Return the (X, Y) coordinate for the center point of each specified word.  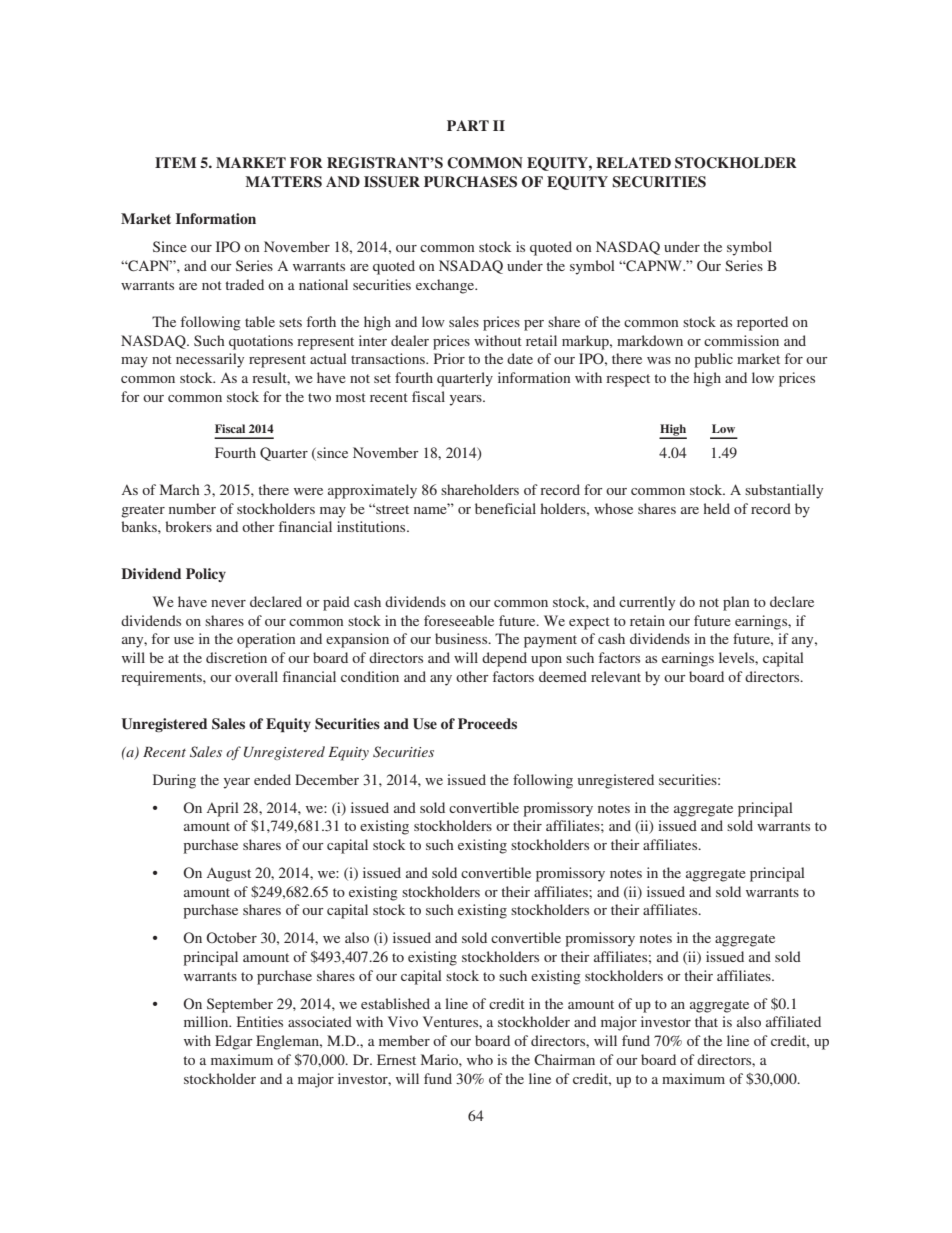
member (404, 1040)
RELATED (633, 162)
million (207, 1021)
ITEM (175, 162)
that (706, 1021)
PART (468, 125)
